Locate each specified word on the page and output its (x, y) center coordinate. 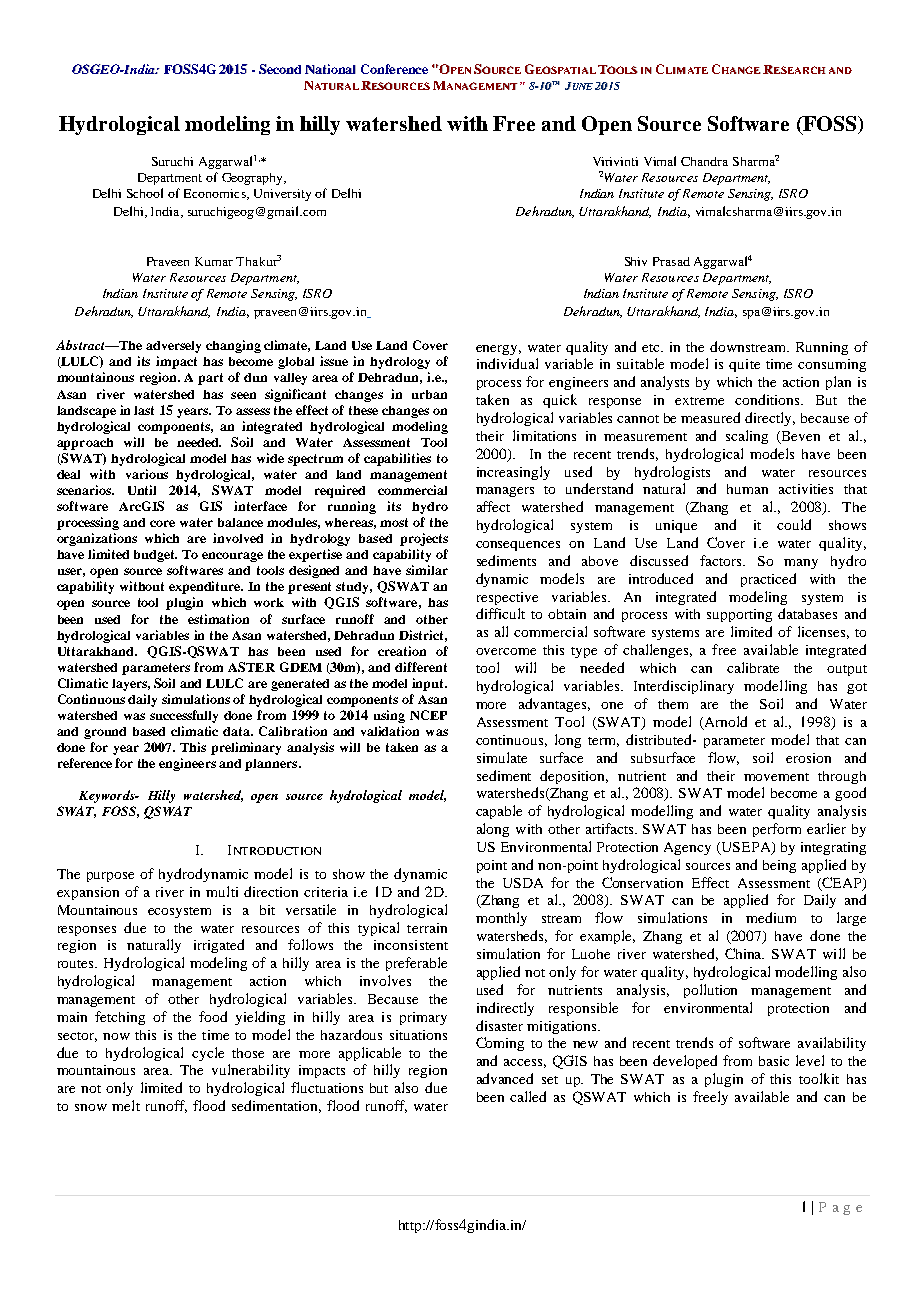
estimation (218, 619)
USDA (523, 883)
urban (429, 394)
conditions (769, 399)
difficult (500, 613)
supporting (739, 615)
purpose (110, 877)
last (144, 410)
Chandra (704, 161)
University (282, 195)
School (145, 193)
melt (126, 1105)
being (779, 866)
